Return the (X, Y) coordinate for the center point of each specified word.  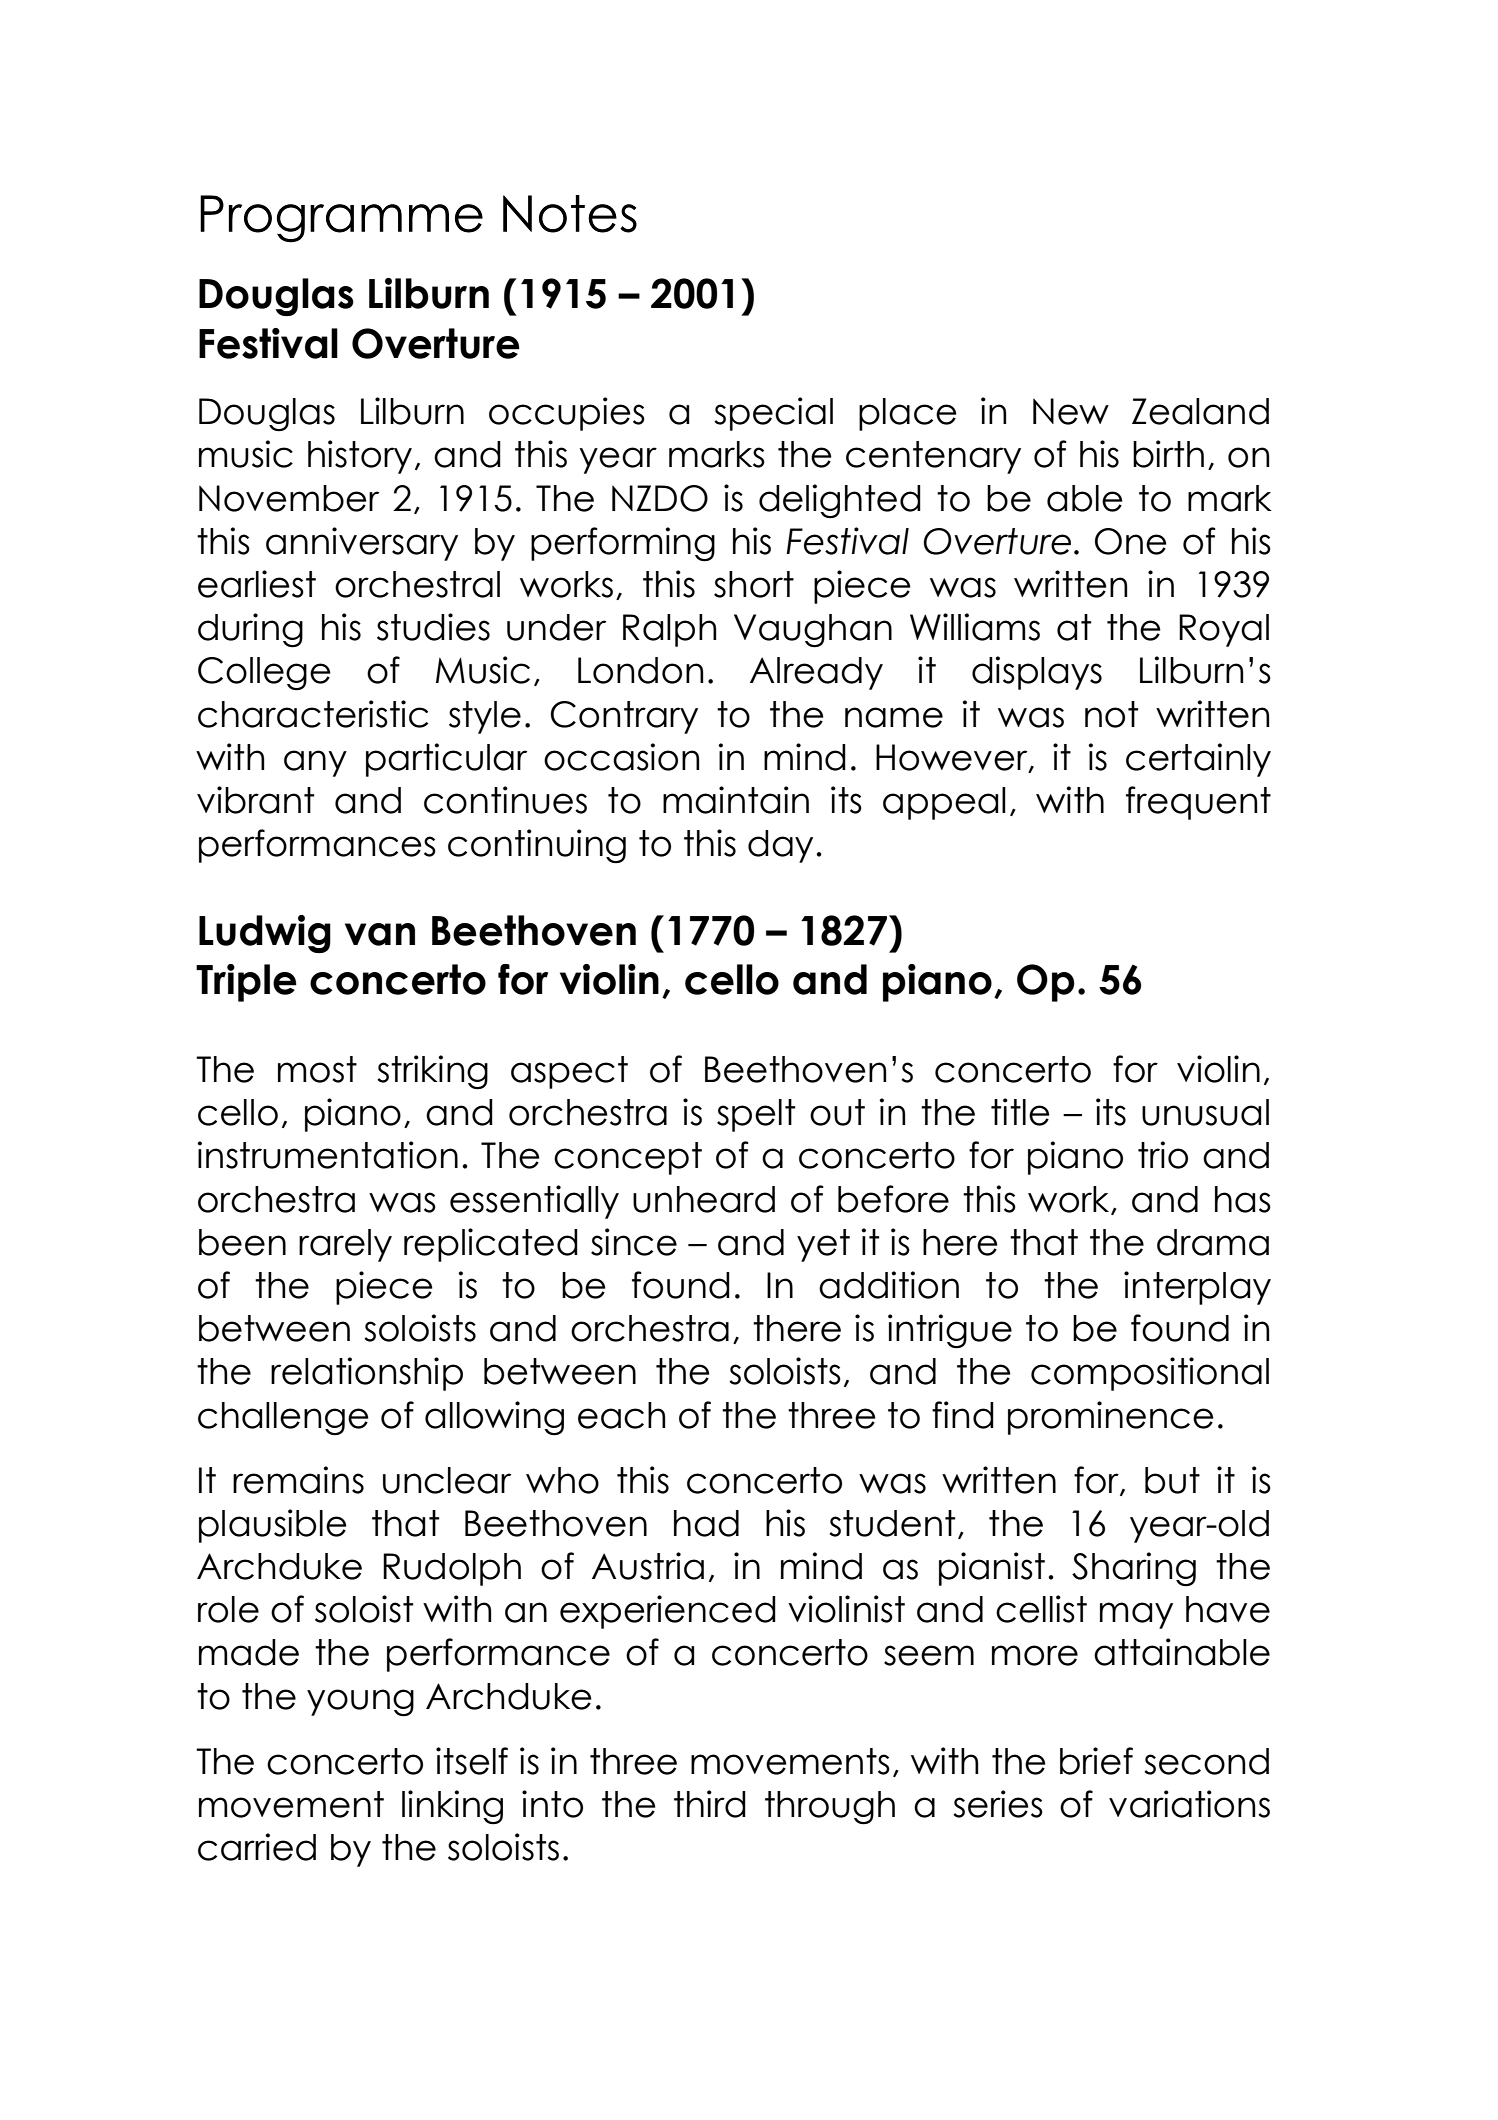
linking (452, 1807)
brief (1096, 1761)
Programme (341, 219)
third (710, 1804)
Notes (570, 214)
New (1071, 411)
